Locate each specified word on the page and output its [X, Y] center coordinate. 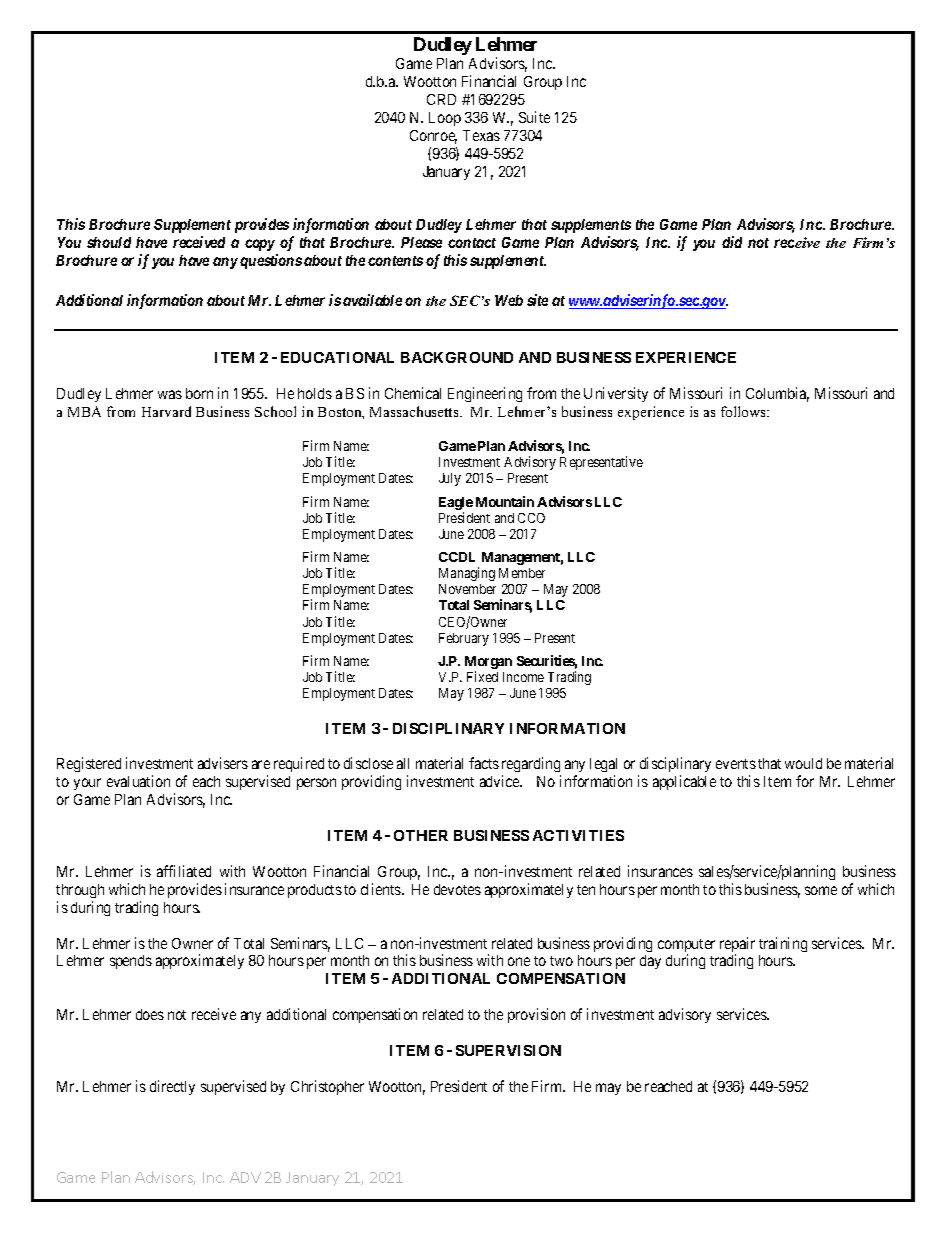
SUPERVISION [508, 1050]
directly [172, 1087]
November [467, 589]
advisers [223, 763]
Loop [445, 119]
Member [522, 573]
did [732, 242]
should [109, 242]
